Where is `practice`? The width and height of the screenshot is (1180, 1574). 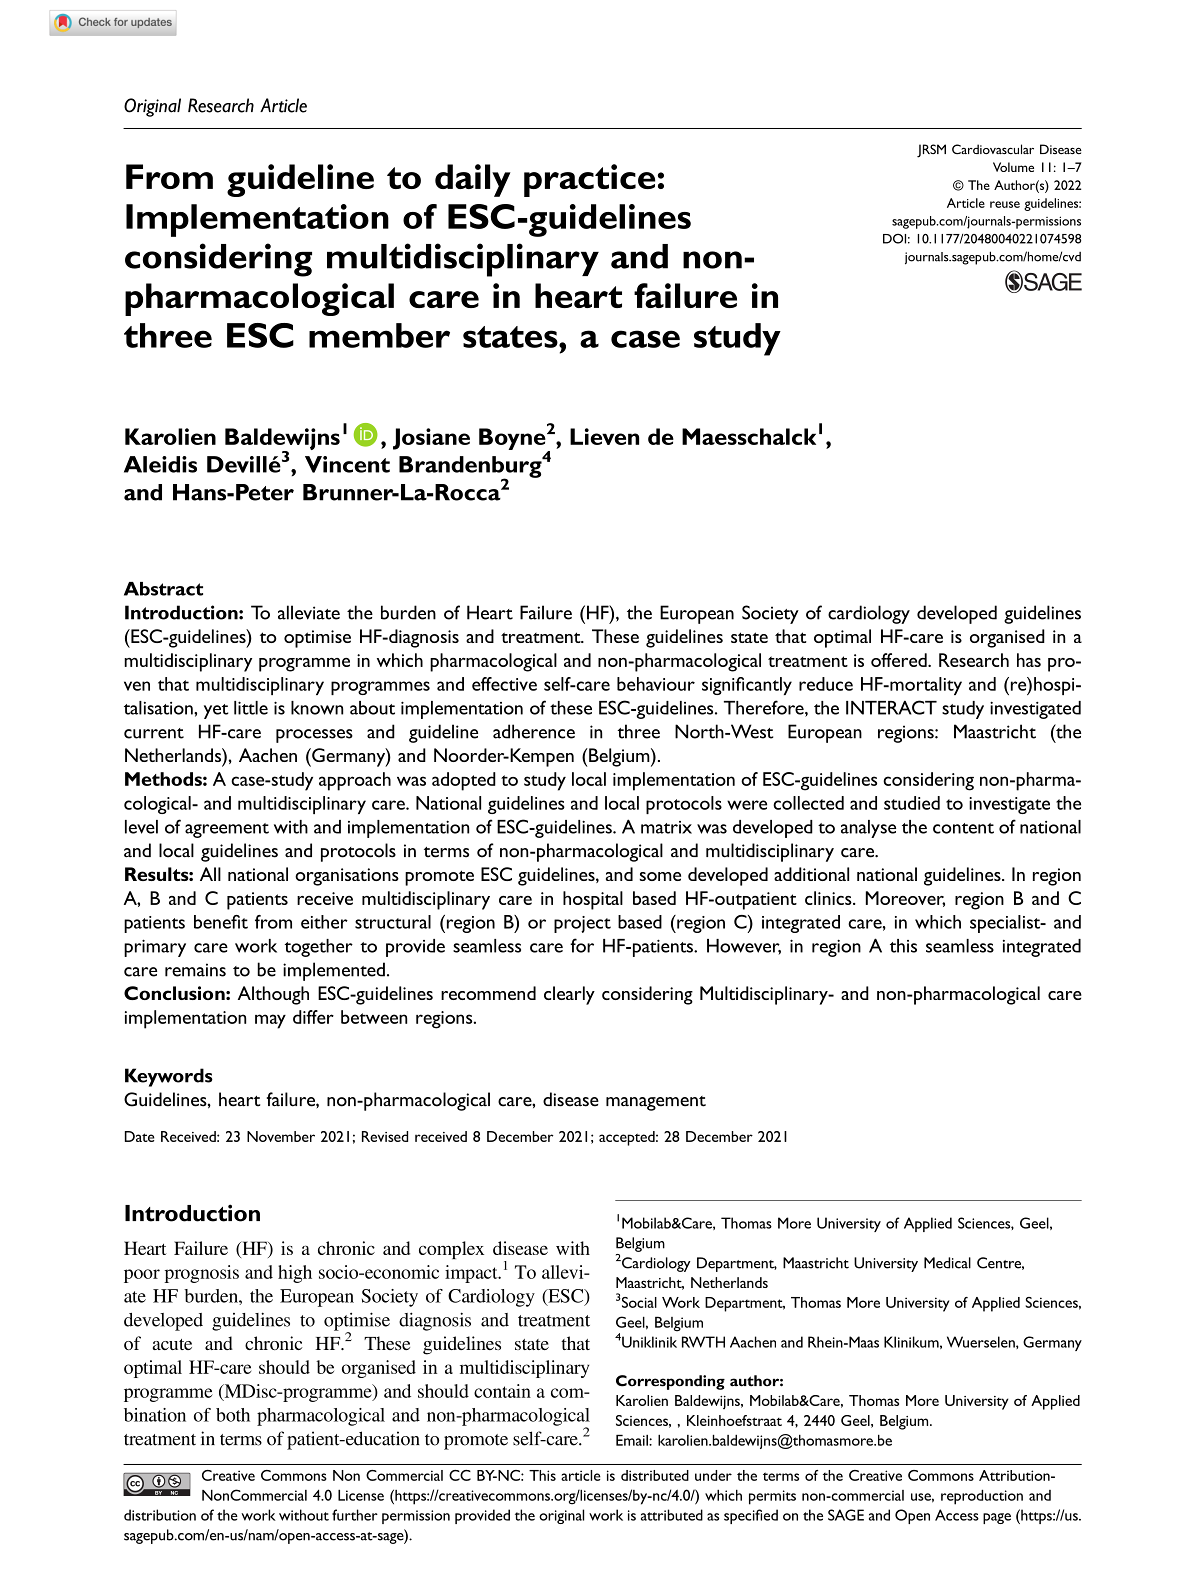 practice is located at coordinates (589, 180).
